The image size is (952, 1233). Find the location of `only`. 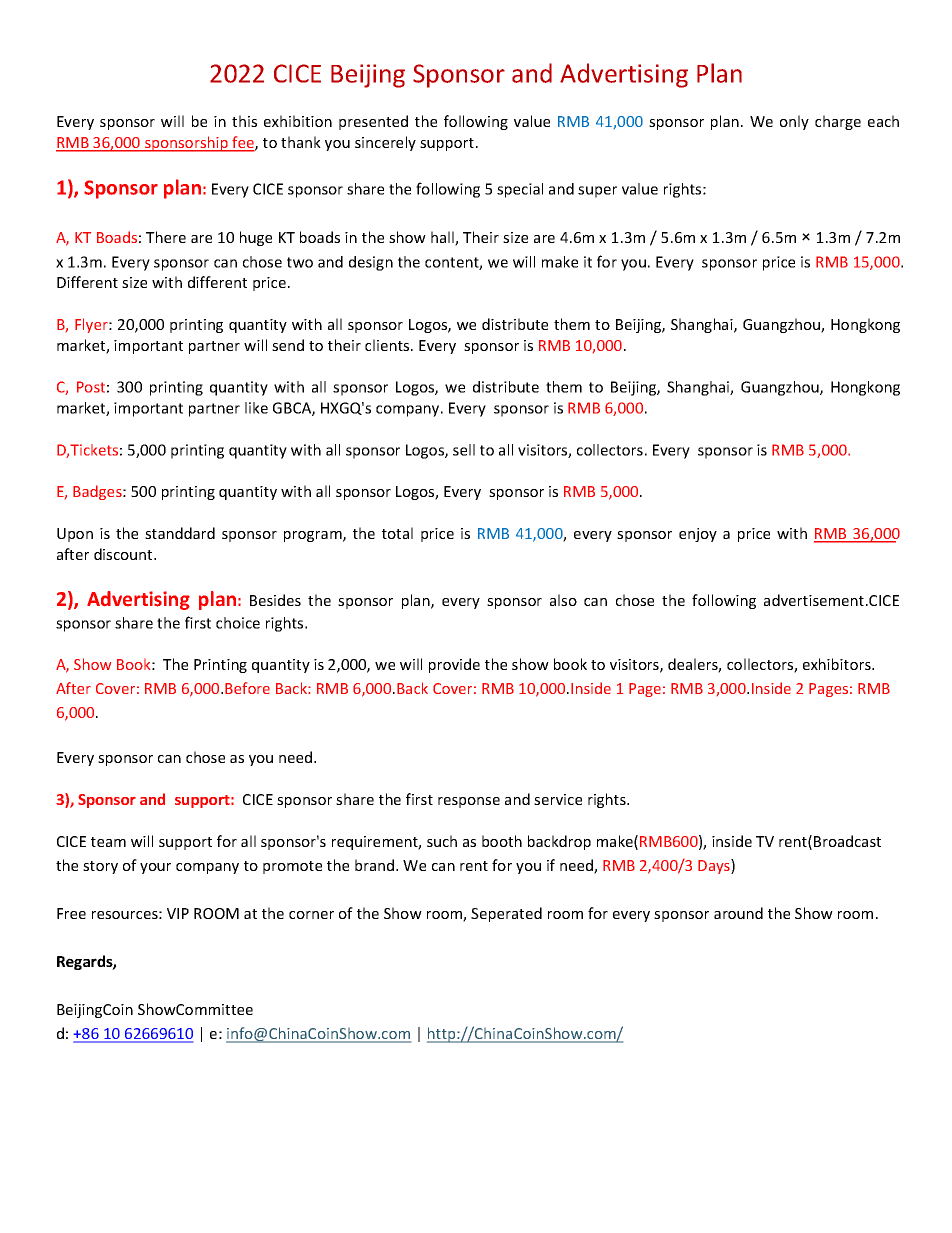

only is located at coordinates (794, 122).
